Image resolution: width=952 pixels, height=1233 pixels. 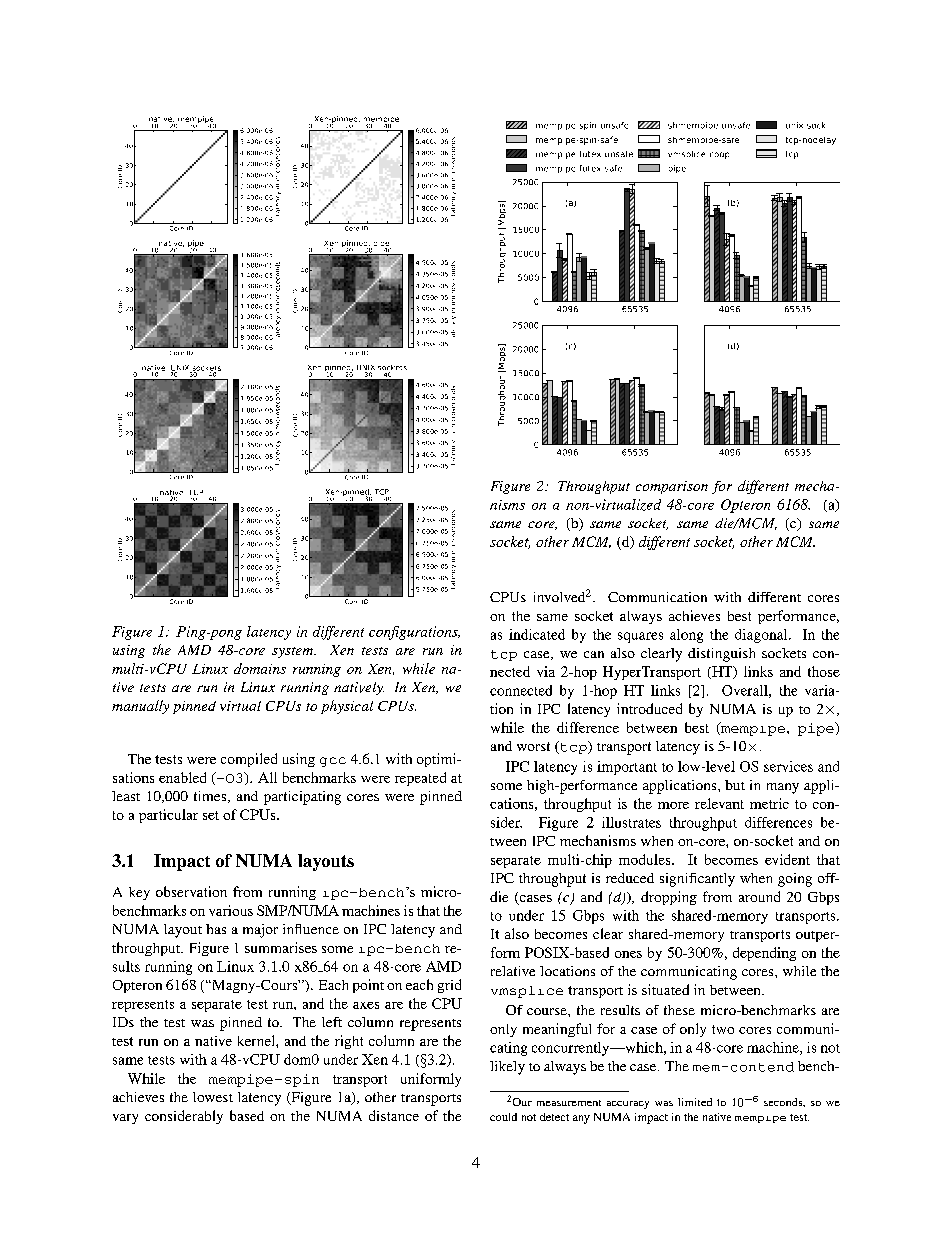 What do you see at coordinates (630, 878) in the document?
I see `reduced` at bounding box center [630, 878].
